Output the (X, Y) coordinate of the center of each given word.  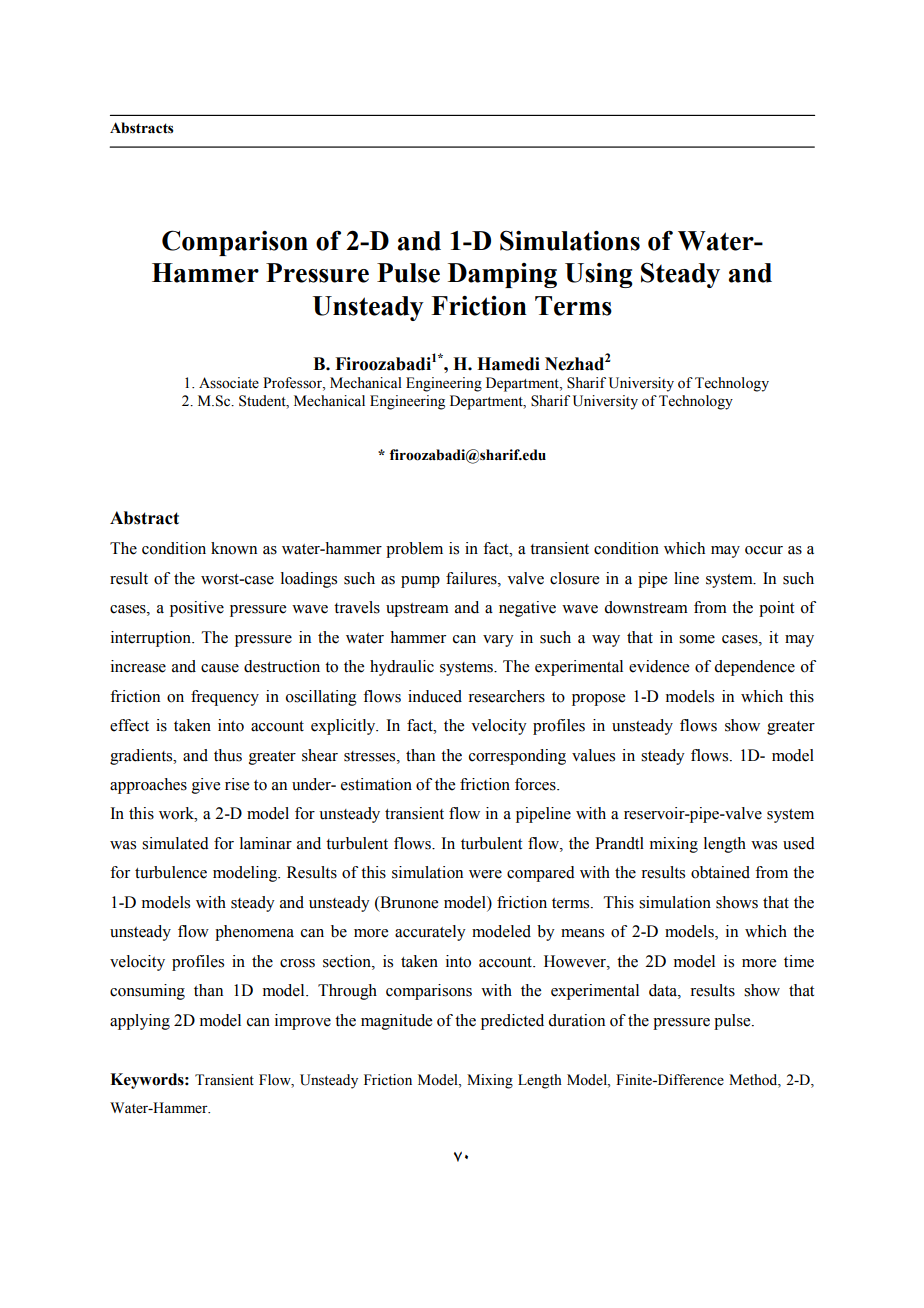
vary (498, 641)
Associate (229, 383)
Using (599, 275)
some (697, 639)
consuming (147, 992)
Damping (502, 275)
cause (220, 668)
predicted (512, 1022)
